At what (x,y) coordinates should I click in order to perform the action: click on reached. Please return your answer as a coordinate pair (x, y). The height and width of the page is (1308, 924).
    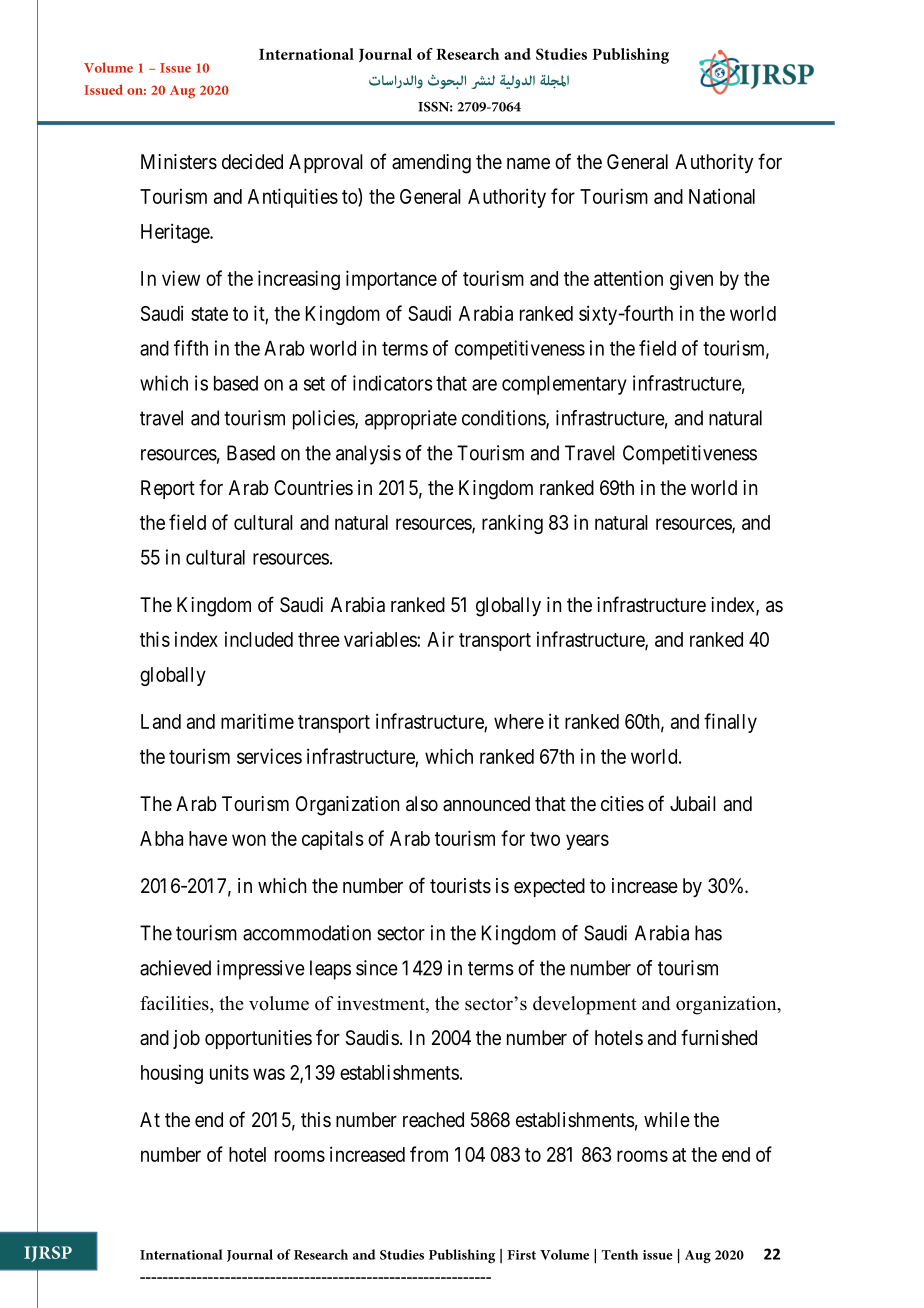
    Looking at the image, I should click on (433, 1120).
